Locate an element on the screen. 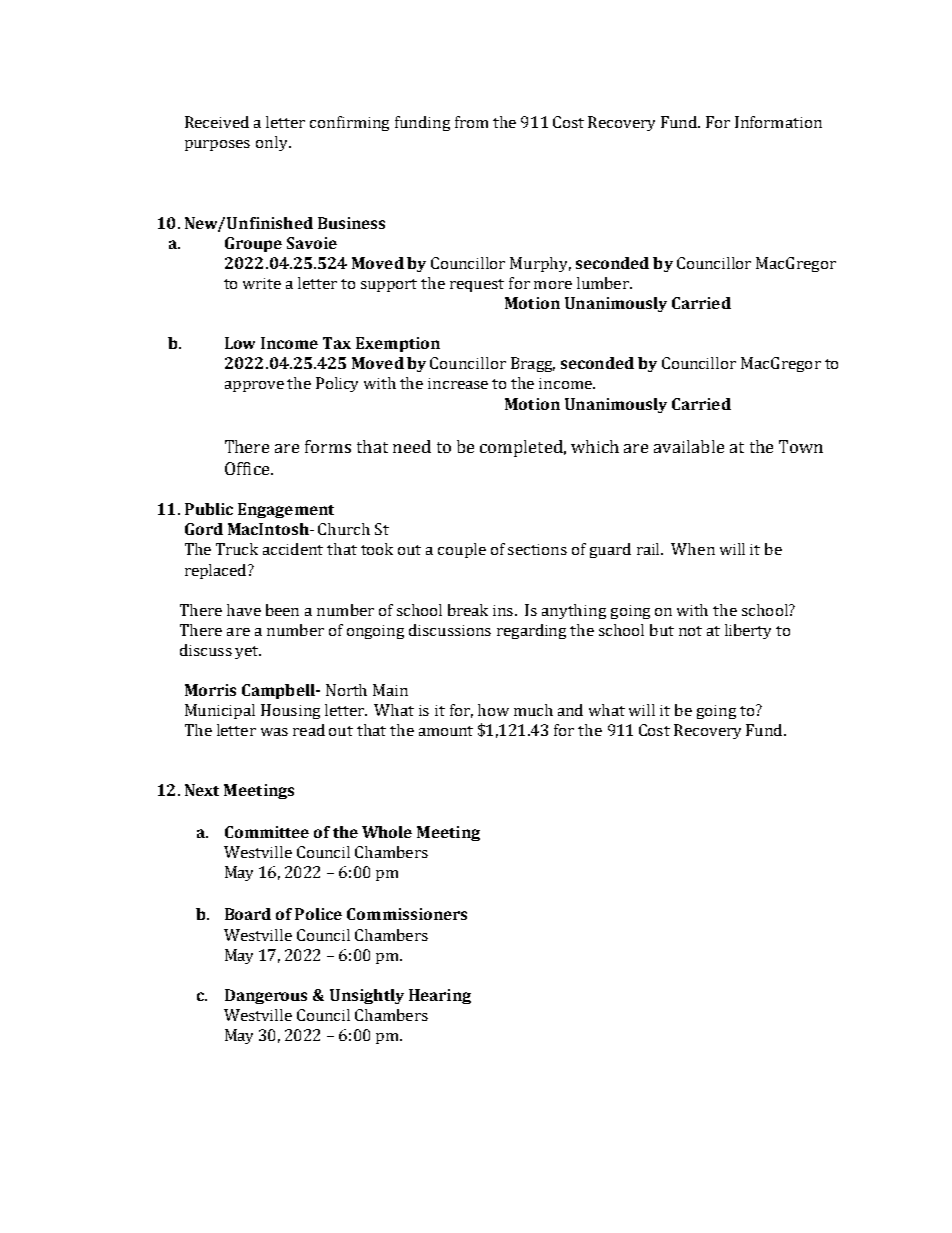 This screenshot has width=952, height=1233. Dangerous is located at coordinates (266, 996).
